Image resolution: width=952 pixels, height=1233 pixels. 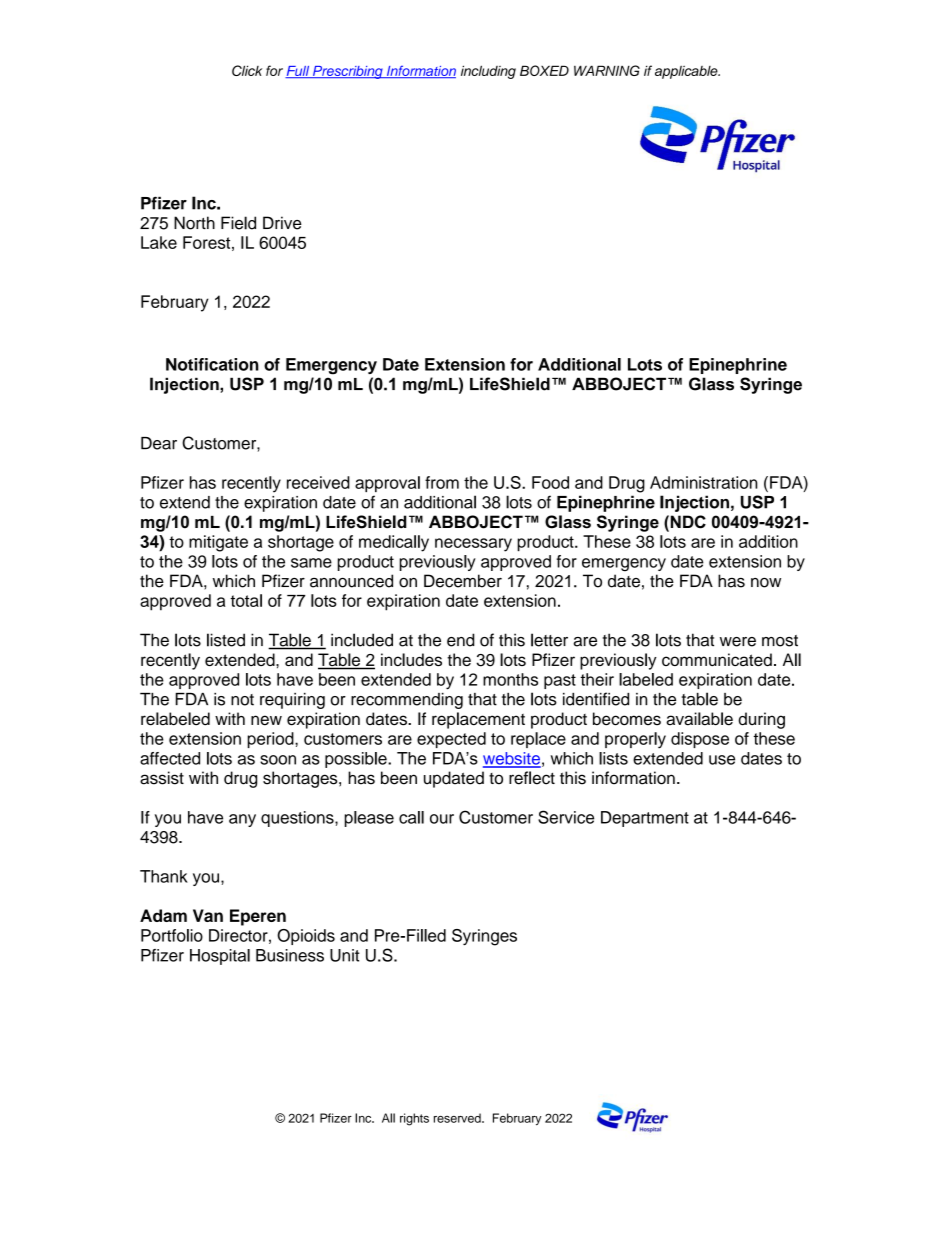 What do you see at coordinates (442, 482) in the document?
I see `from` at bounding box center [442, 482].
